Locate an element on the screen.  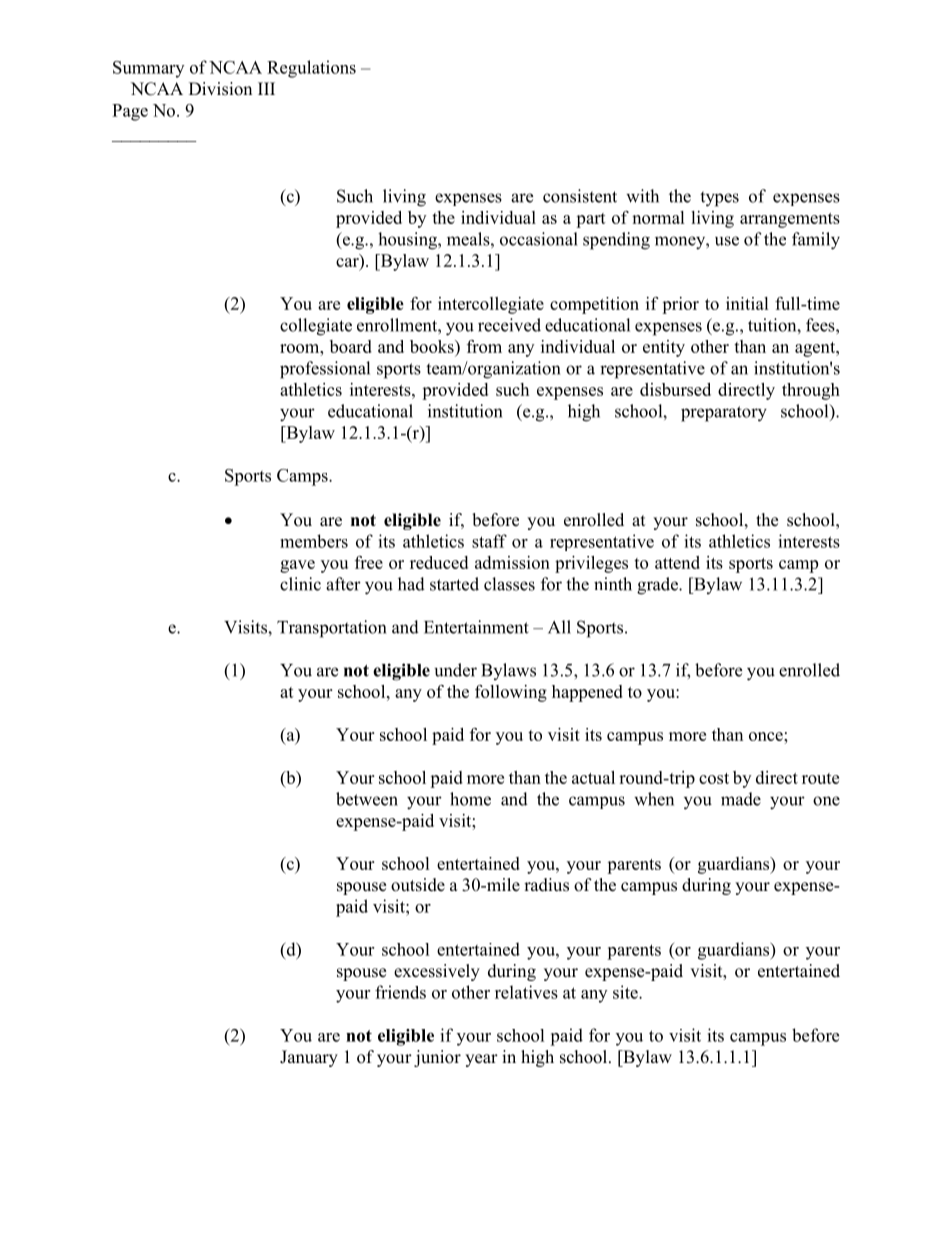
following is located at coordinates (511, 693).
